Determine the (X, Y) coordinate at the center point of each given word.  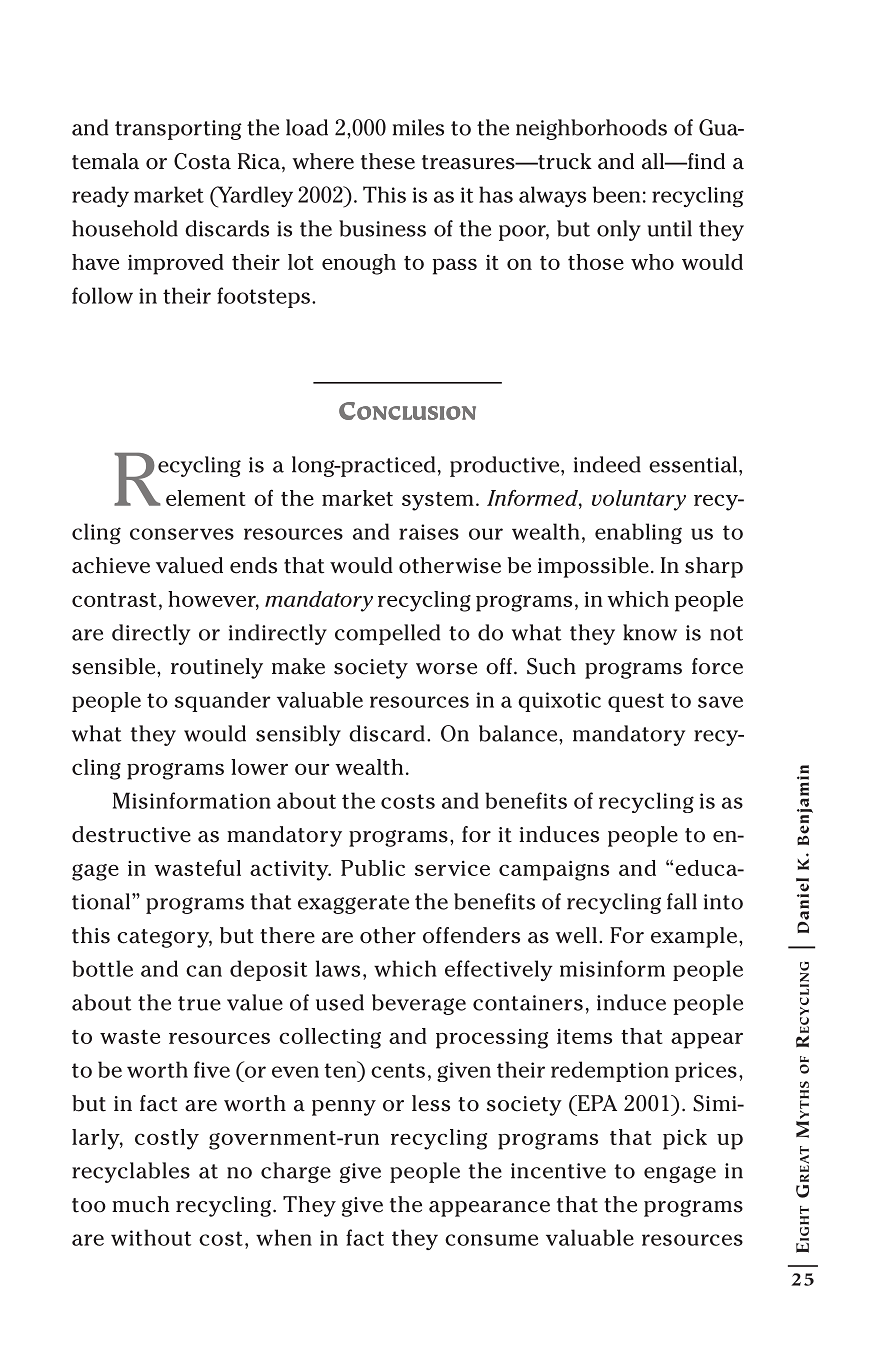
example (695, 937)
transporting (178, 130)
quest (636, 702)
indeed (607, 464)
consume (491, 1240)
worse (446, 669)
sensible (115, 666)
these (388, 161)
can (204, 971)
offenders (471, 935)
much (140, 1204)
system (438, 501)
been (616, 194)
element (206, 498)
